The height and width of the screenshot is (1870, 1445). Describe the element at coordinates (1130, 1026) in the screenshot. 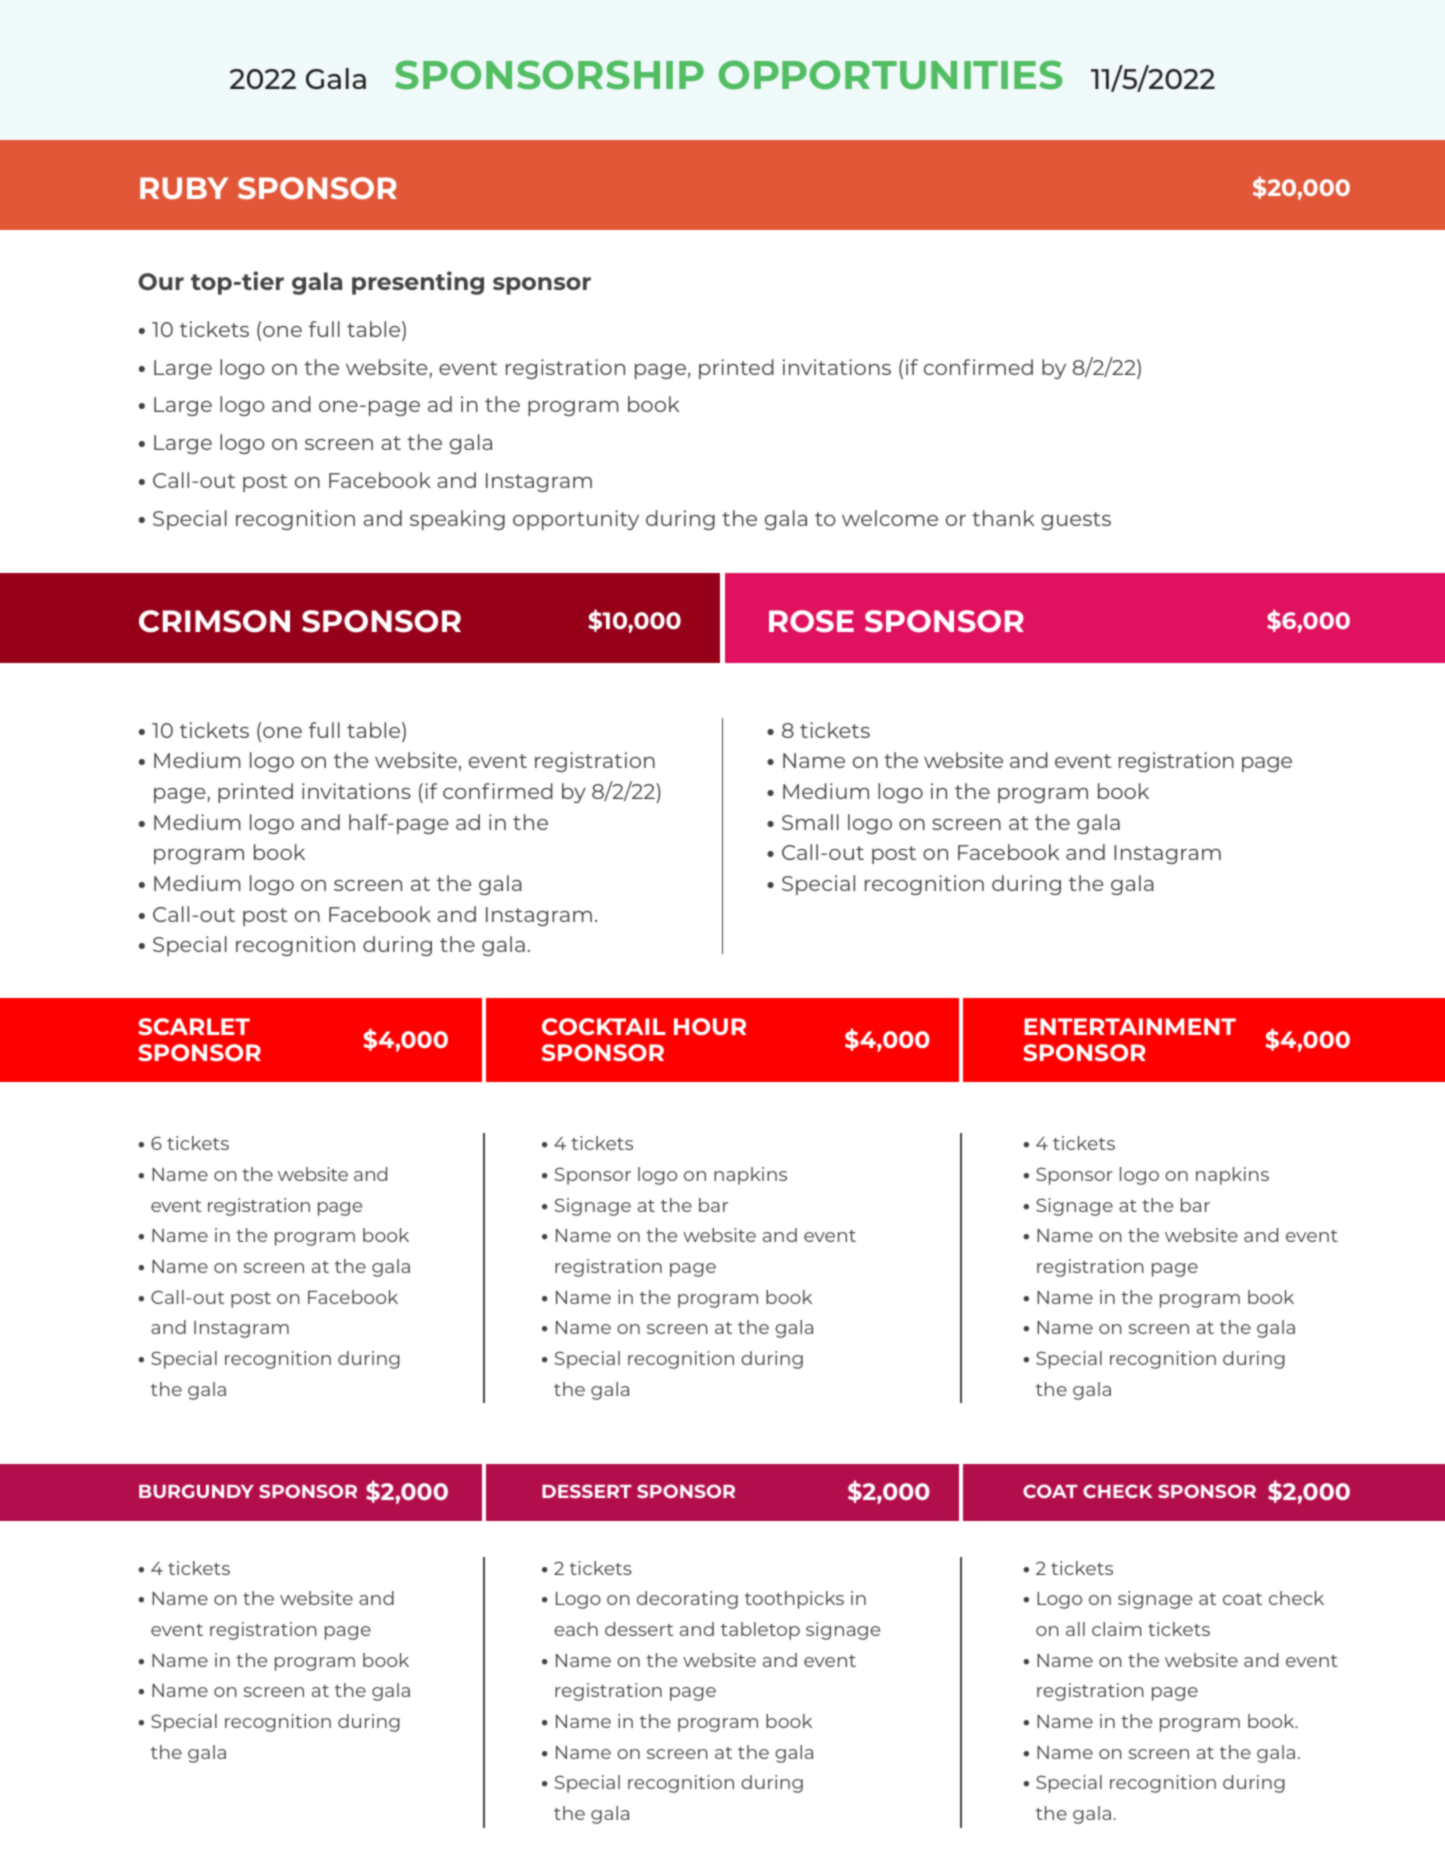

I see `ENTERTAINMENT` at that location.
